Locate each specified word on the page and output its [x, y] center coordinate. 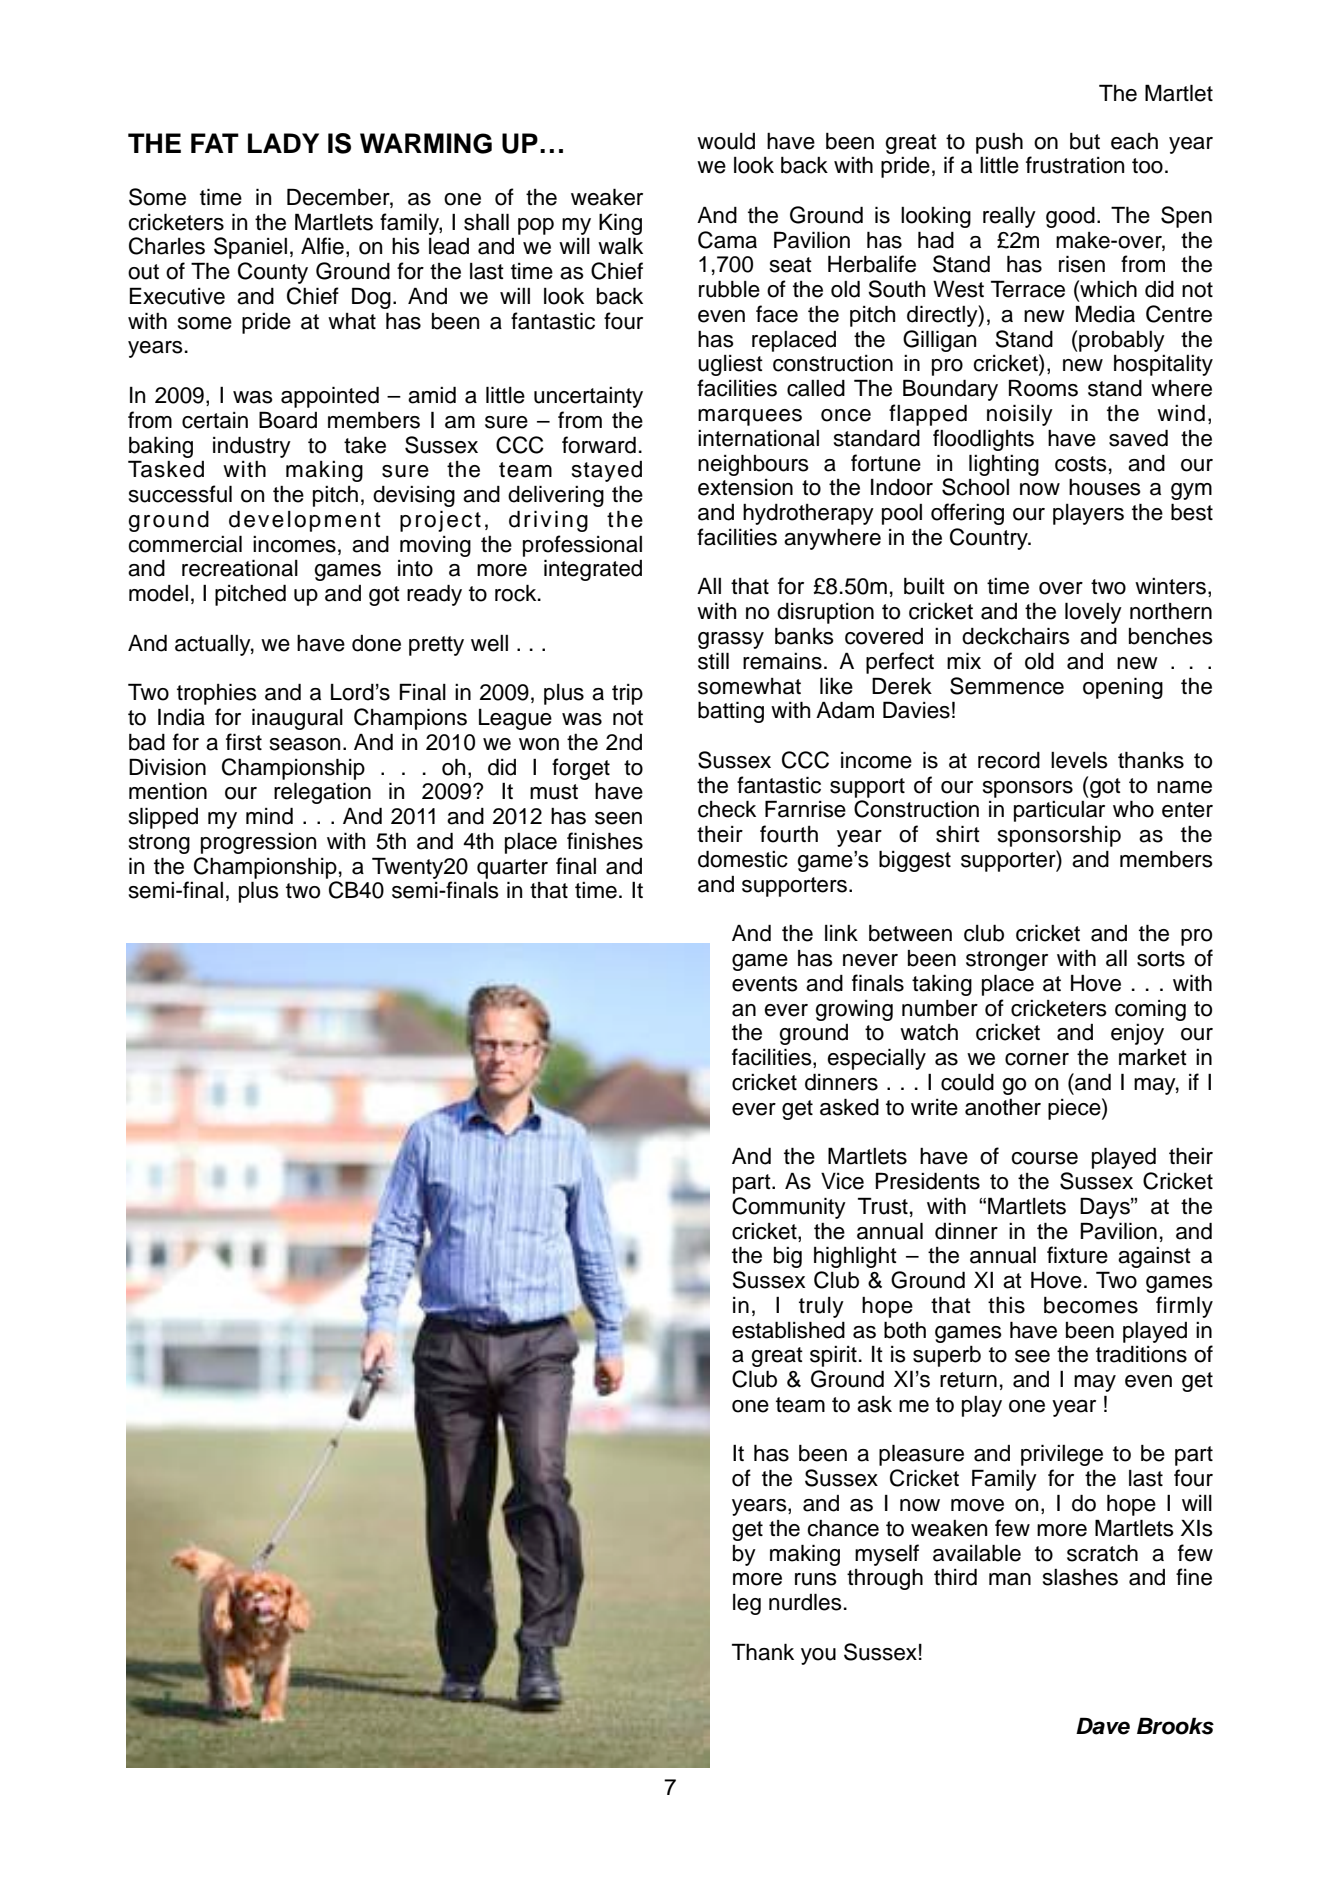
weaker [607, 197]
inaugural [297, 719]
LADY [283, 143]
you [818, 1656]
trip [627, 694]
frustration [1075, 165]
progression [258, 843]
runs [816, 1579]
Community [789, 1208]
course [1044, 1158]
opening [1123, 688]
